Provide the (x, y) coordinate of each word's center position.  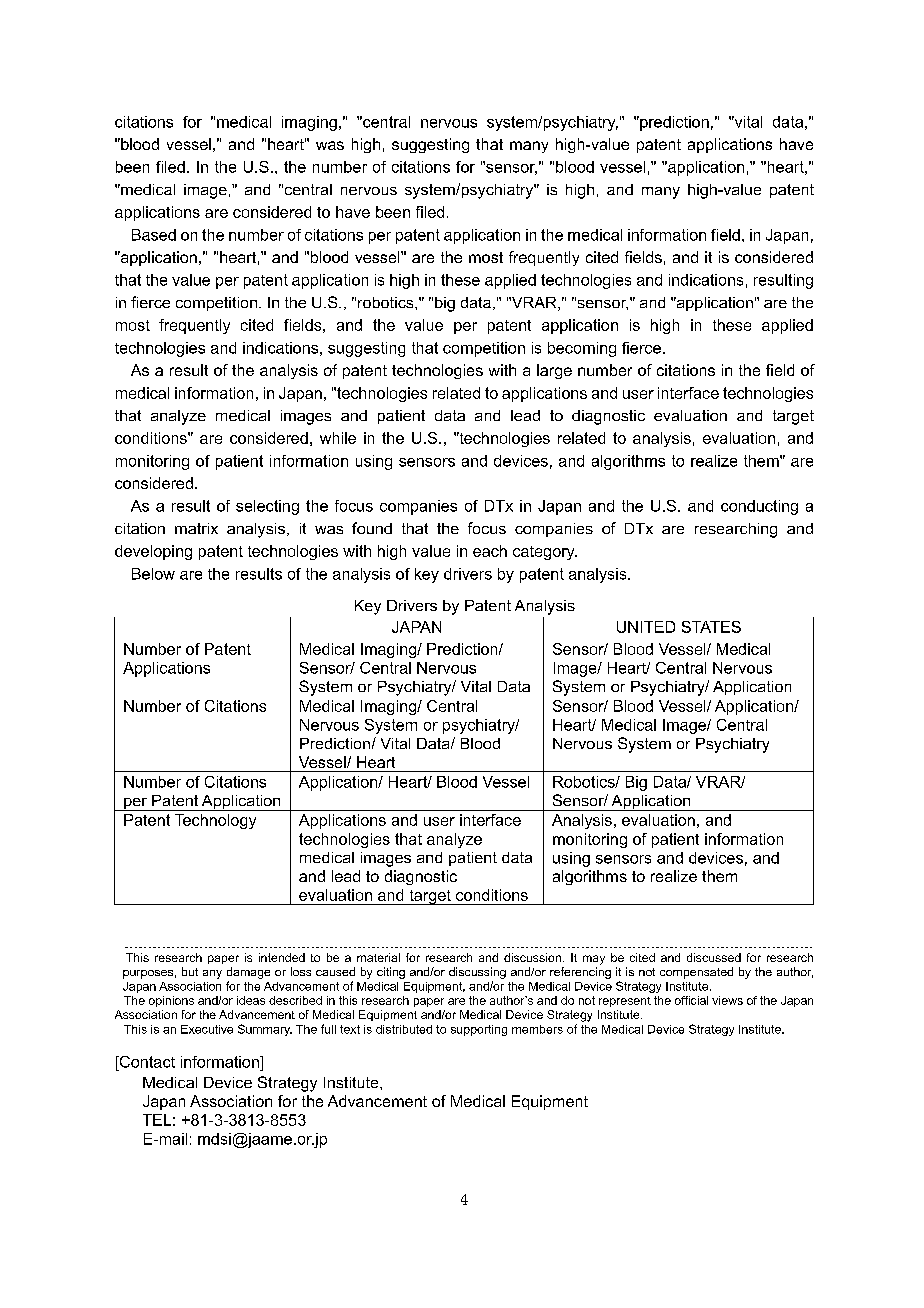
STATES (711, 627)
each (490, 551)
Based (154, 235)
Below (153, 574)
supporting (479, 1030)
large (554, 371)
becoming (582, 349)
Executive (207, 1029)
